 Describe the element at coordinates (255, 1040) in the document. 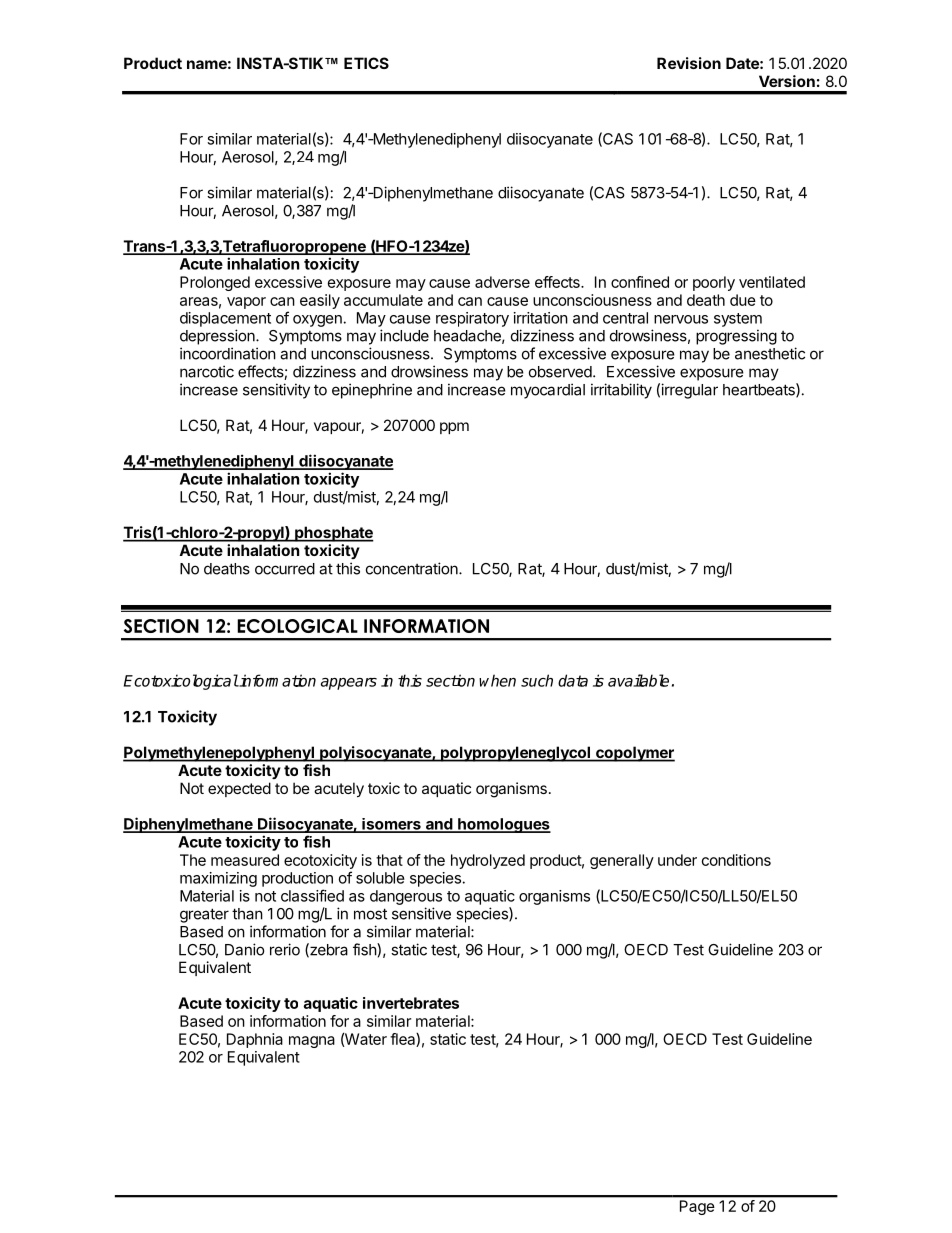

I see `Daphnia` at that location.
